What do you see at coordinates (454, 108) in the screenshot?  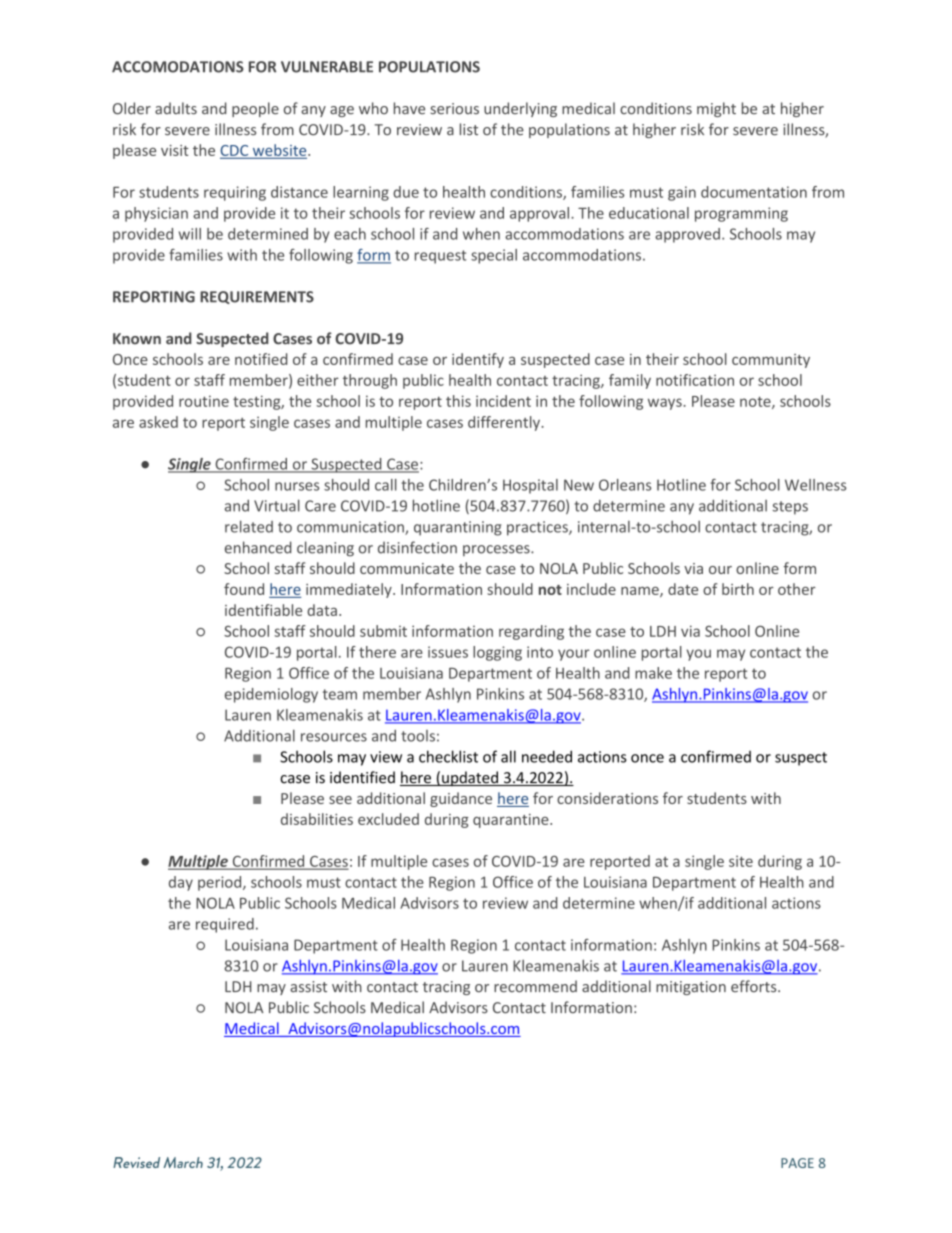 I see `serious` at bounding box center [454, 108].
